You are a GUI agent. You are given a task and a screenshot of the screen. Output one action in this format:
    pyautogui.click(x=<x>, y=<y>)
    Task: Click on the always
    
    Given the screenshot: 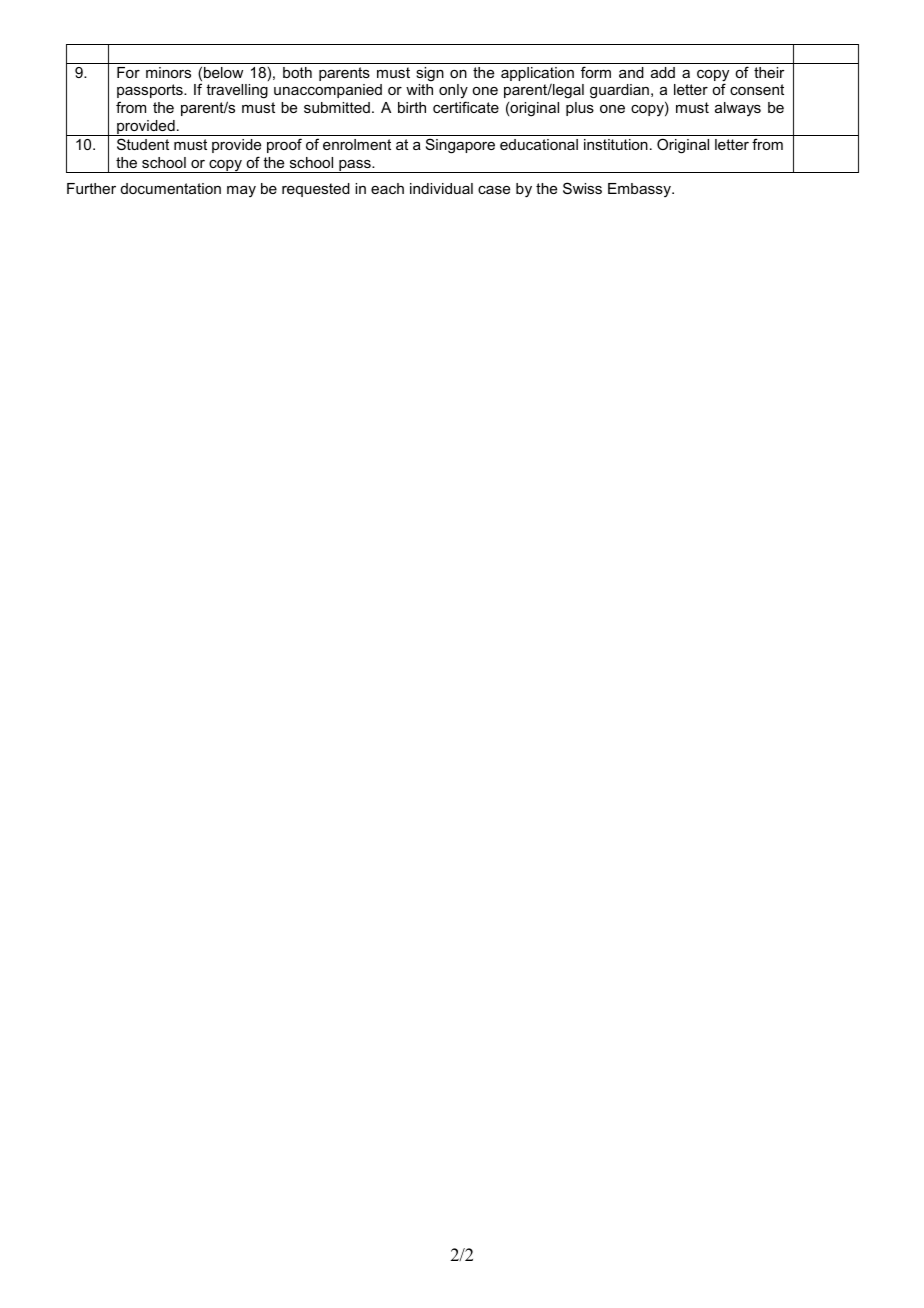 What is the action you would take?
    pyautogui.click(x=738, y=109)
